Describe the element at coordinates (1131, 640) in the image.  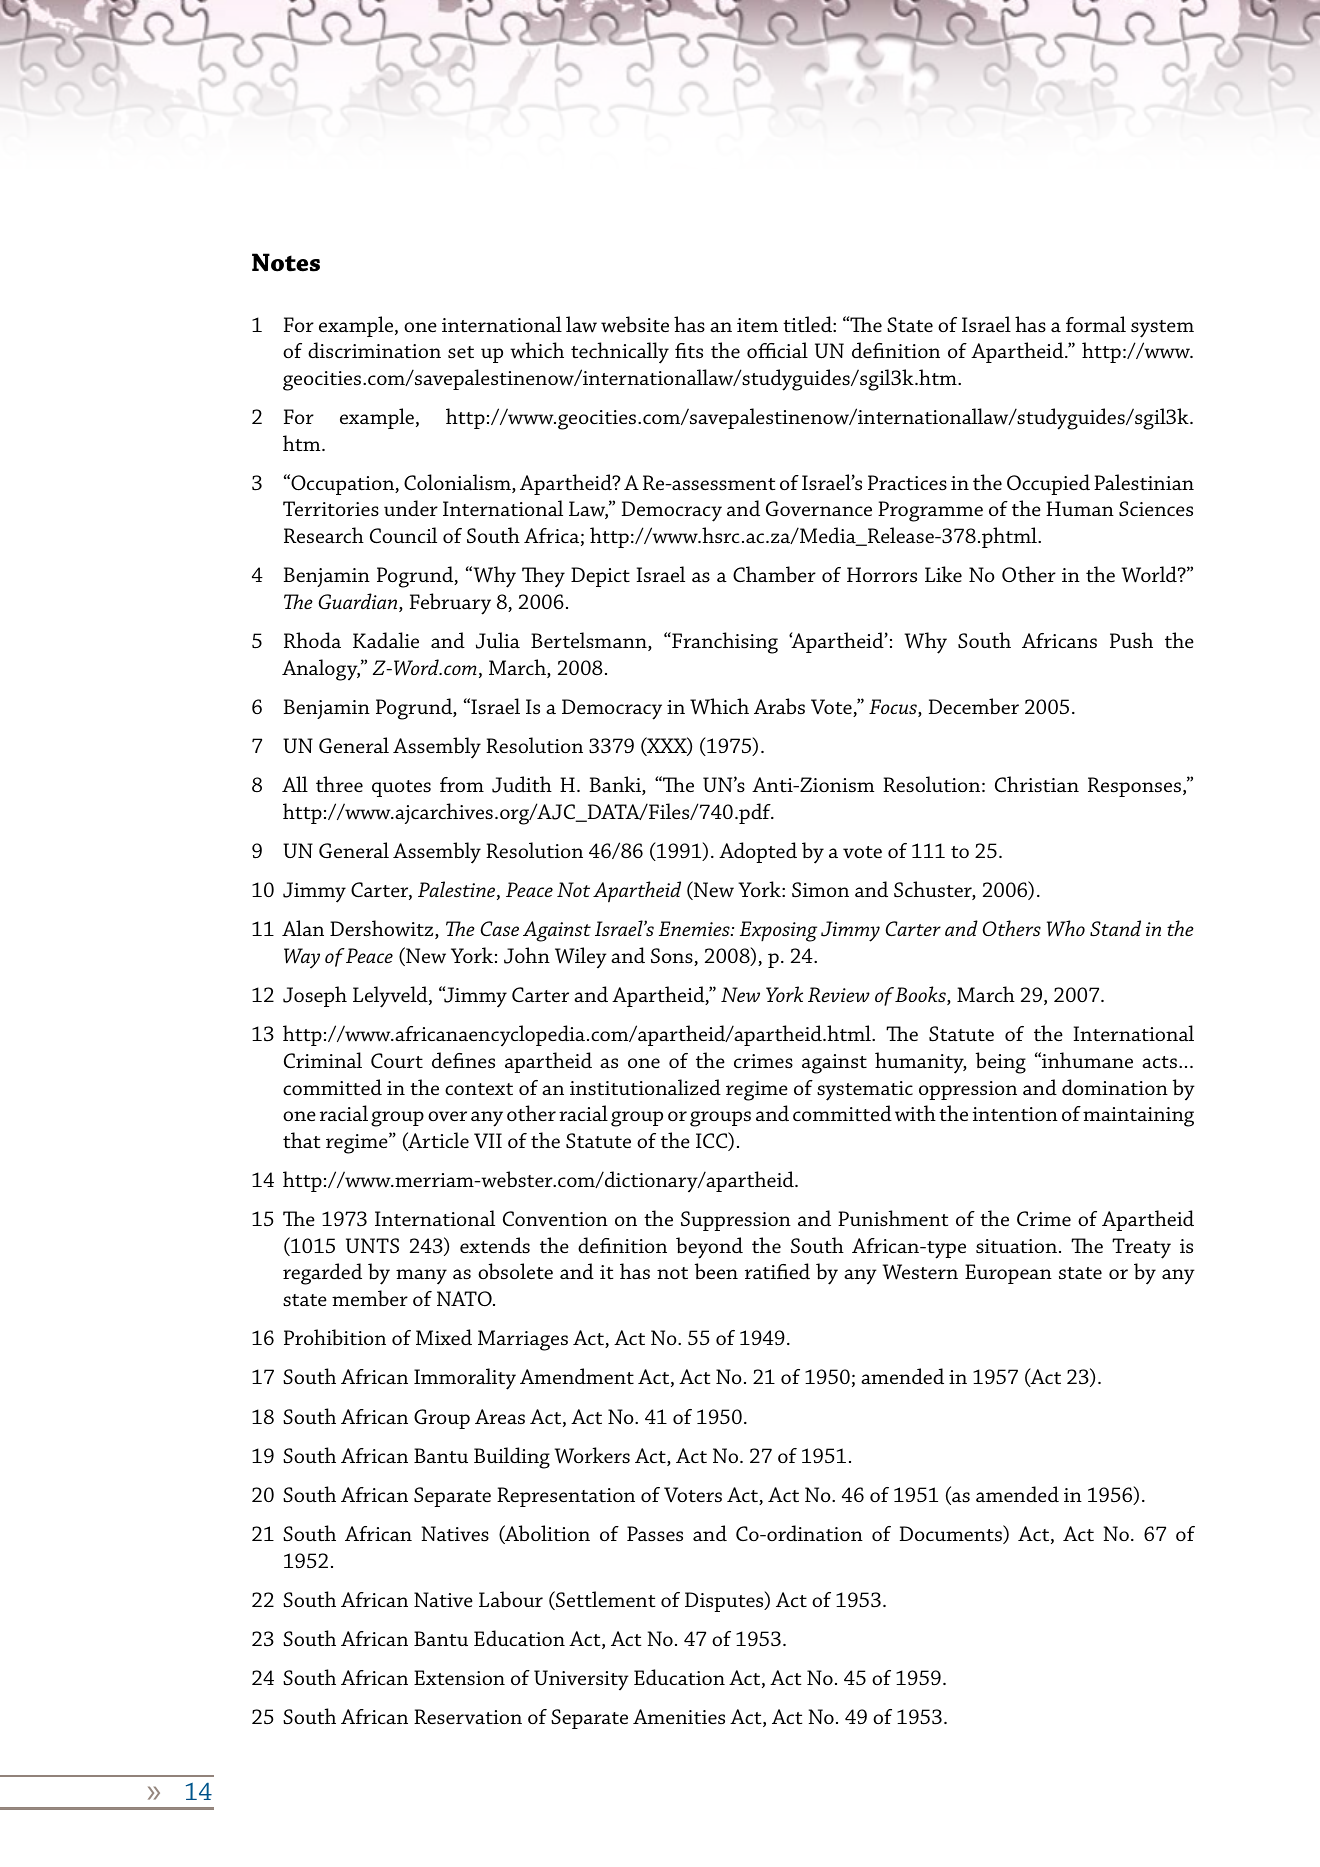
I see `Push` at that location.
